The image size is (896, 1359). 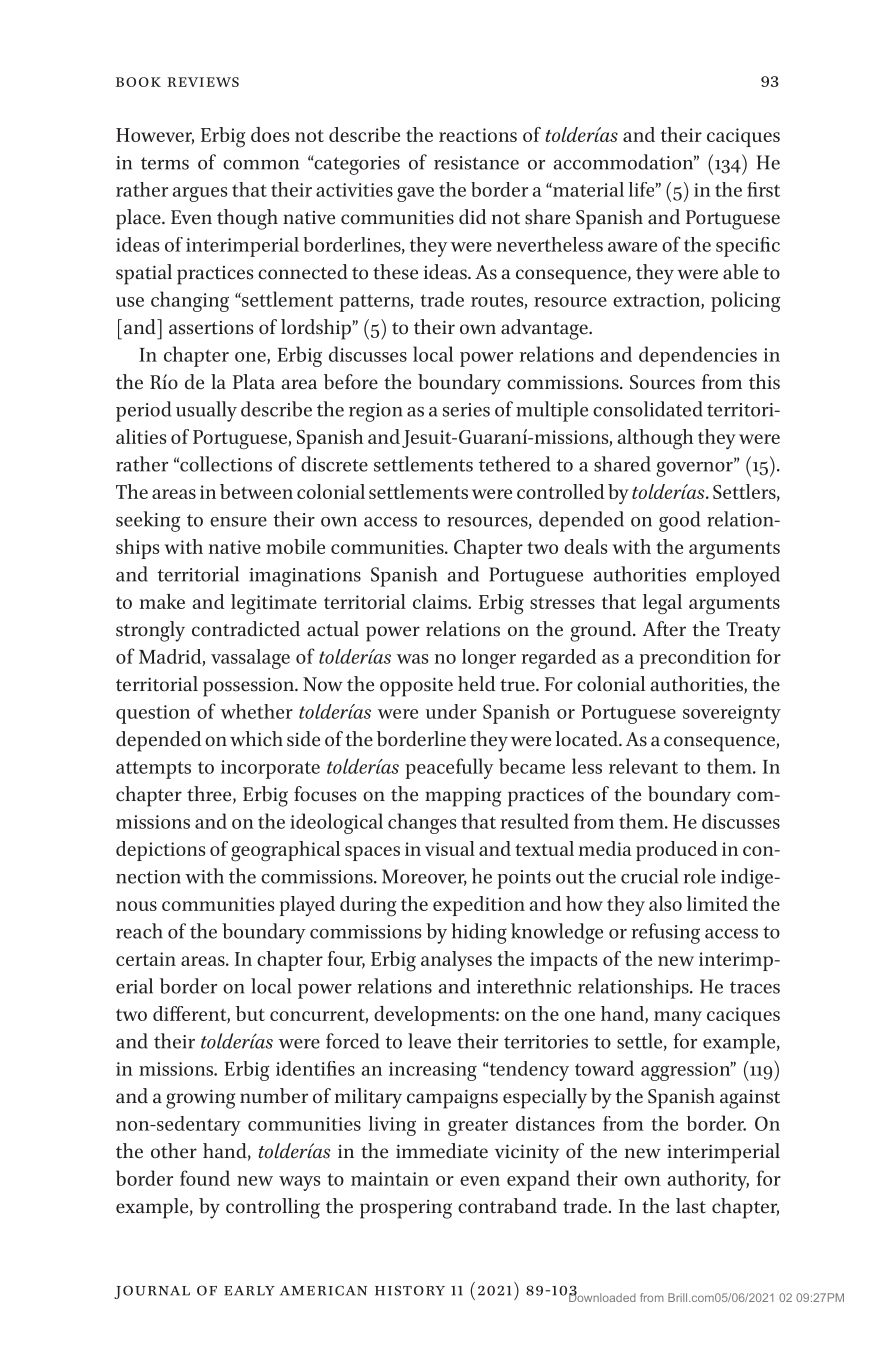 What do you see at coordinates (679, 521) in the document?
I see `good` at bounding box center [679, 521].
